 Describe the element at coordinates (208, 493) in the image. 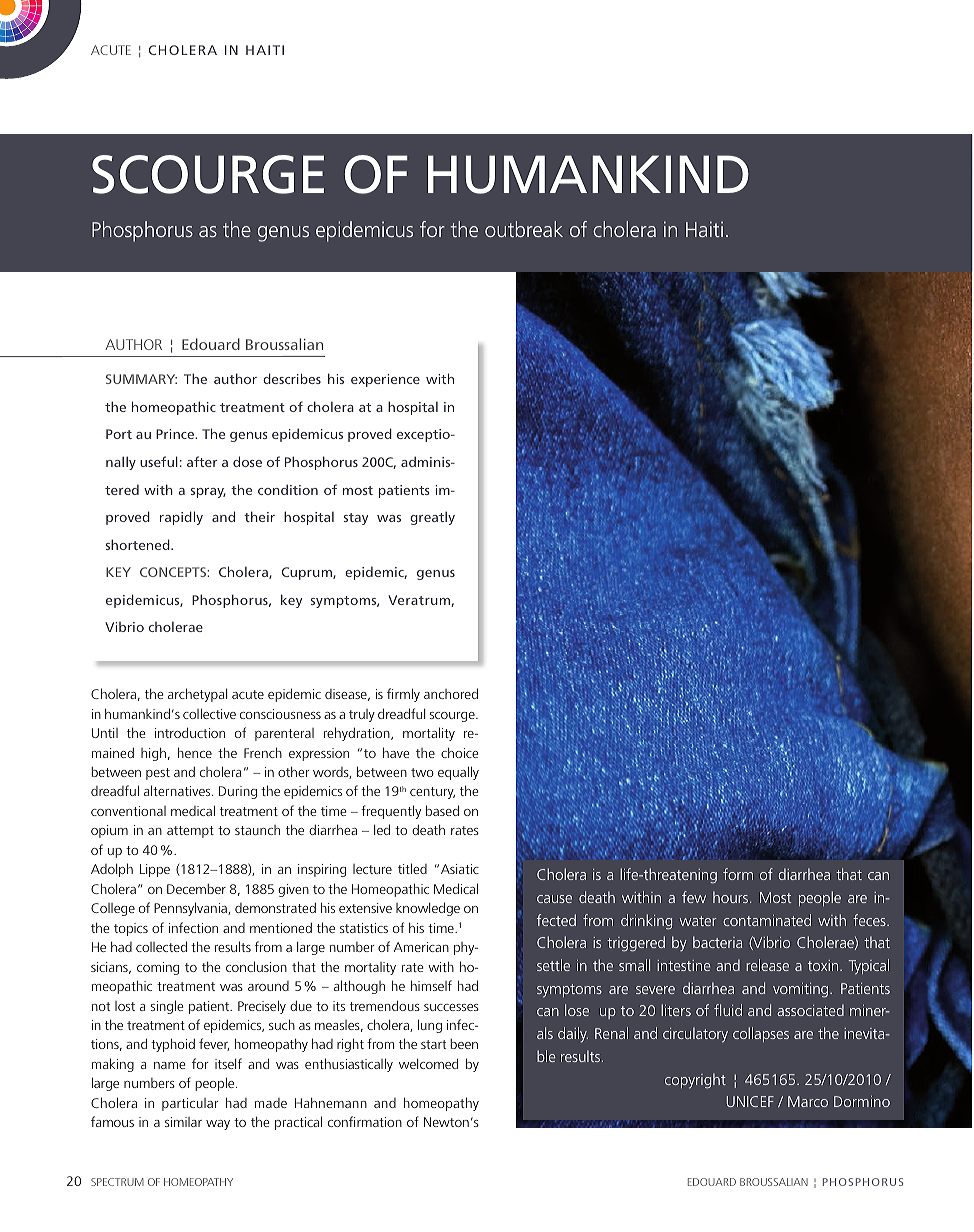

I see `spray` at that location.
